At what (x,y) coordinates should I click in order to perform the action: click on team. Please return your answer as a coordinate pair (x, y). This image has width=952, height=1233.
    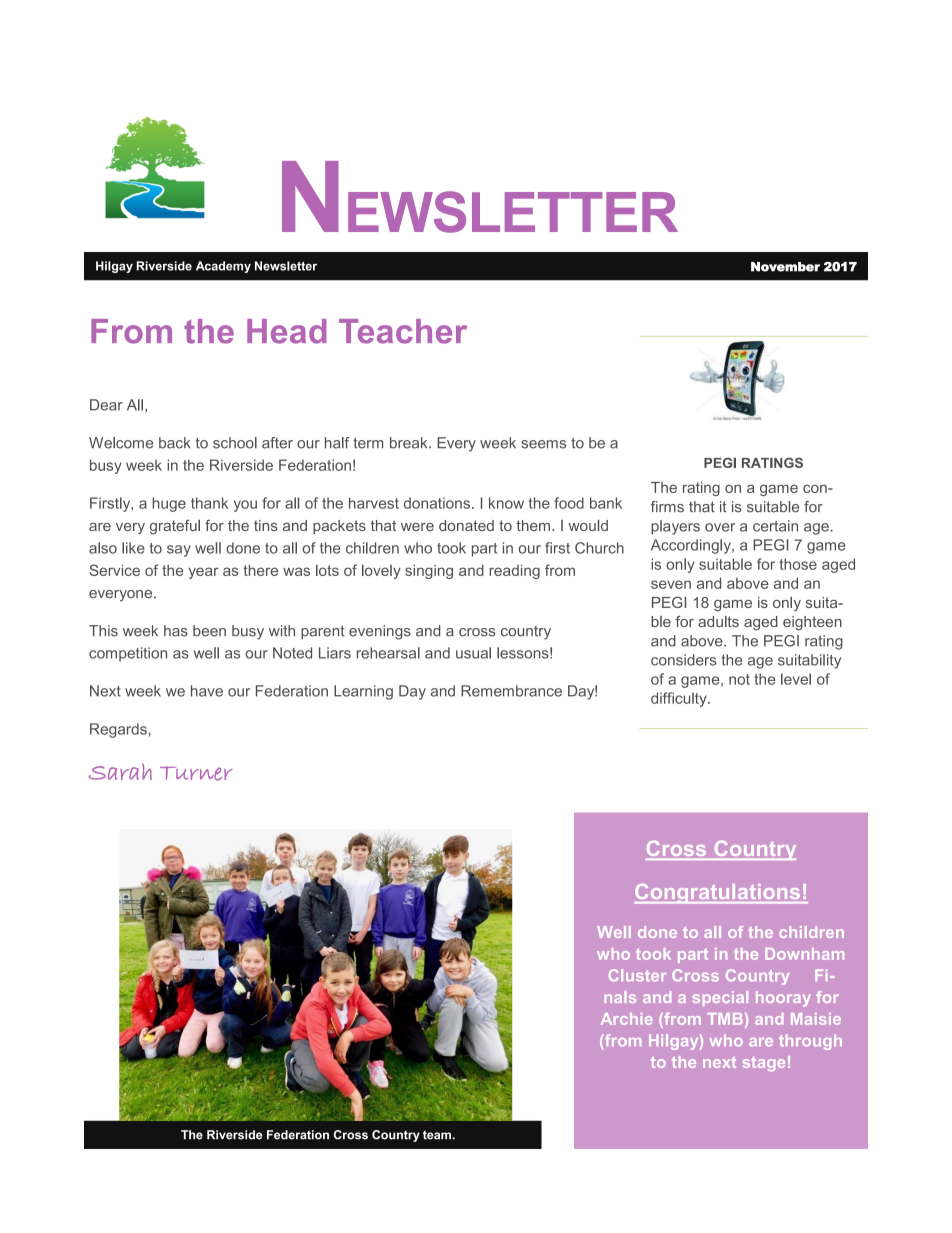
    Looking at the image, I should click on (438, 1135).
